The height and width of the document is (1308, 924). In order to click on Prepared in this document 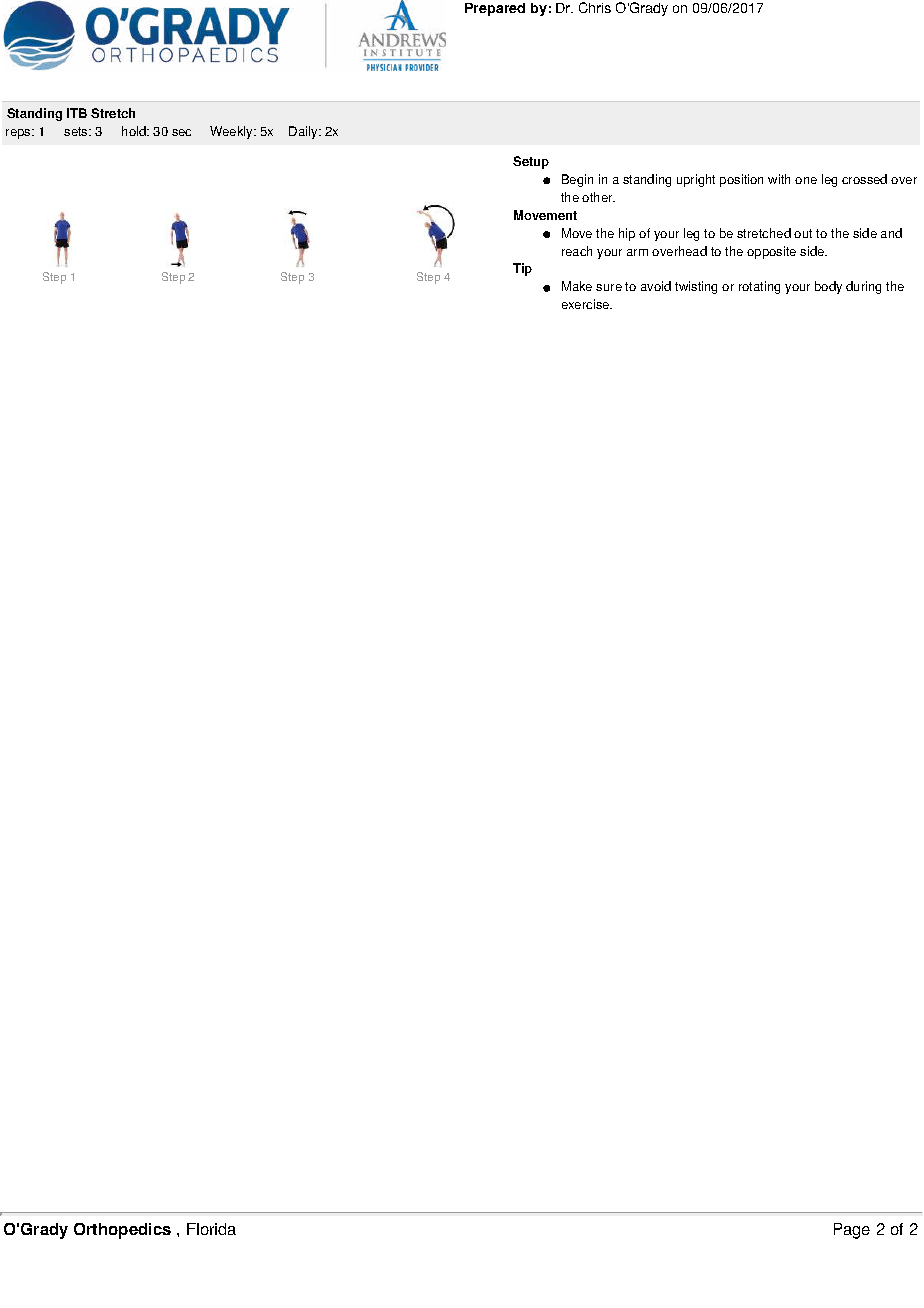, I will do `click(495, 9)`.
